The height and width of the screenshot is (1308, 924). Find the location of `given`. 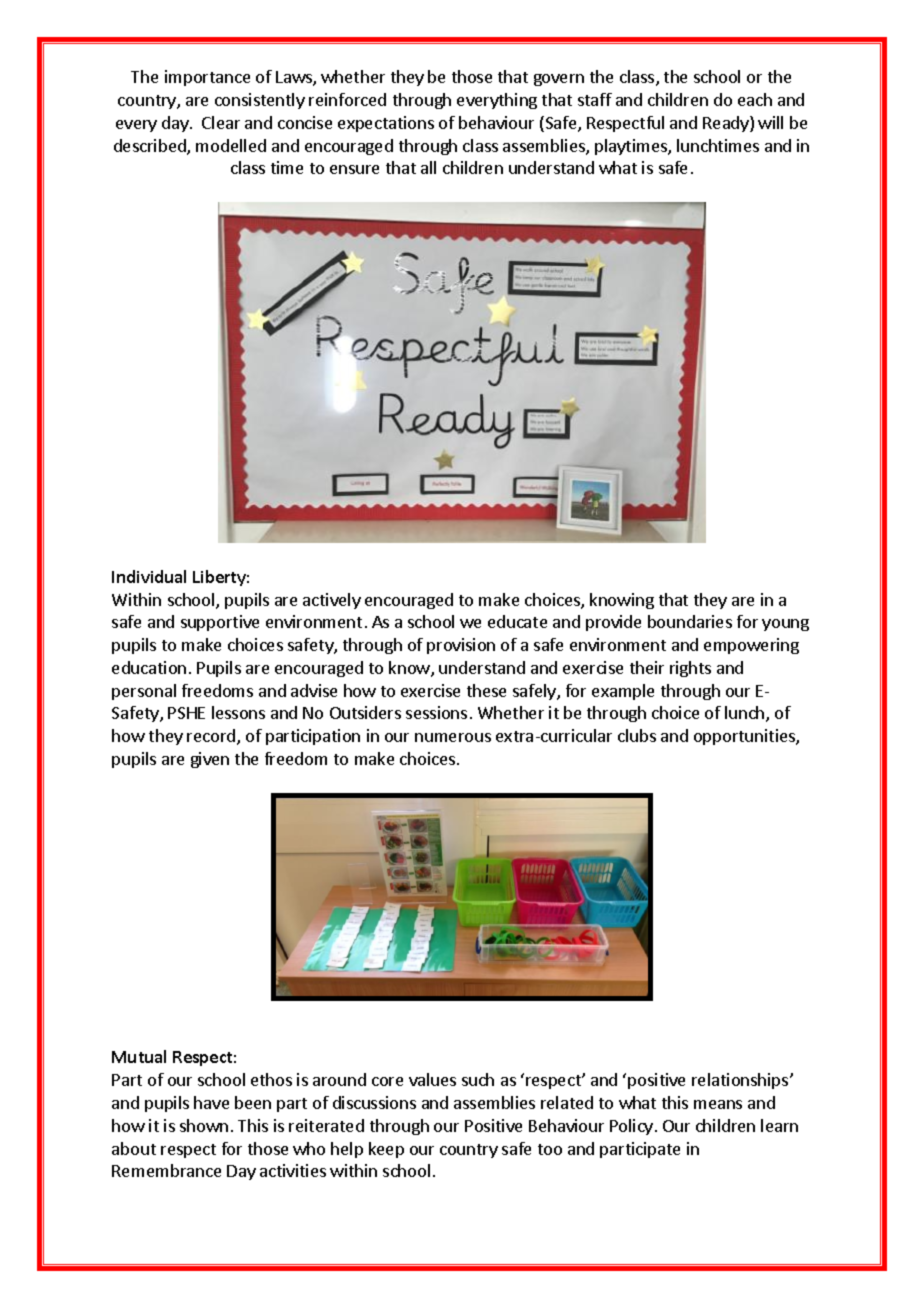

given is located at coordinates (210, 760).
